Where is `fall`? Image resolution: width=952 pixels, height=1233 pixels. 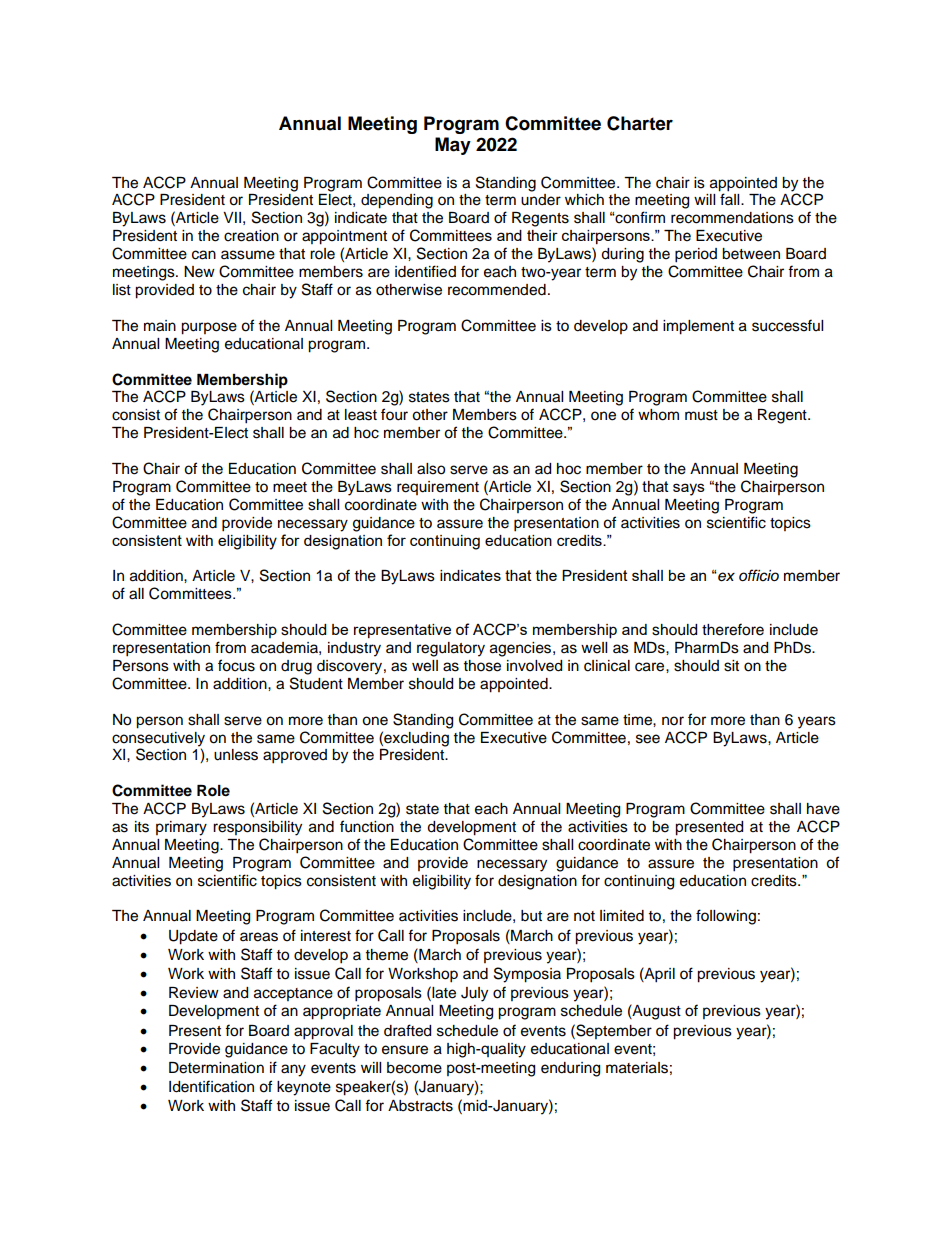 fall is located at coordinates (731, 199).
